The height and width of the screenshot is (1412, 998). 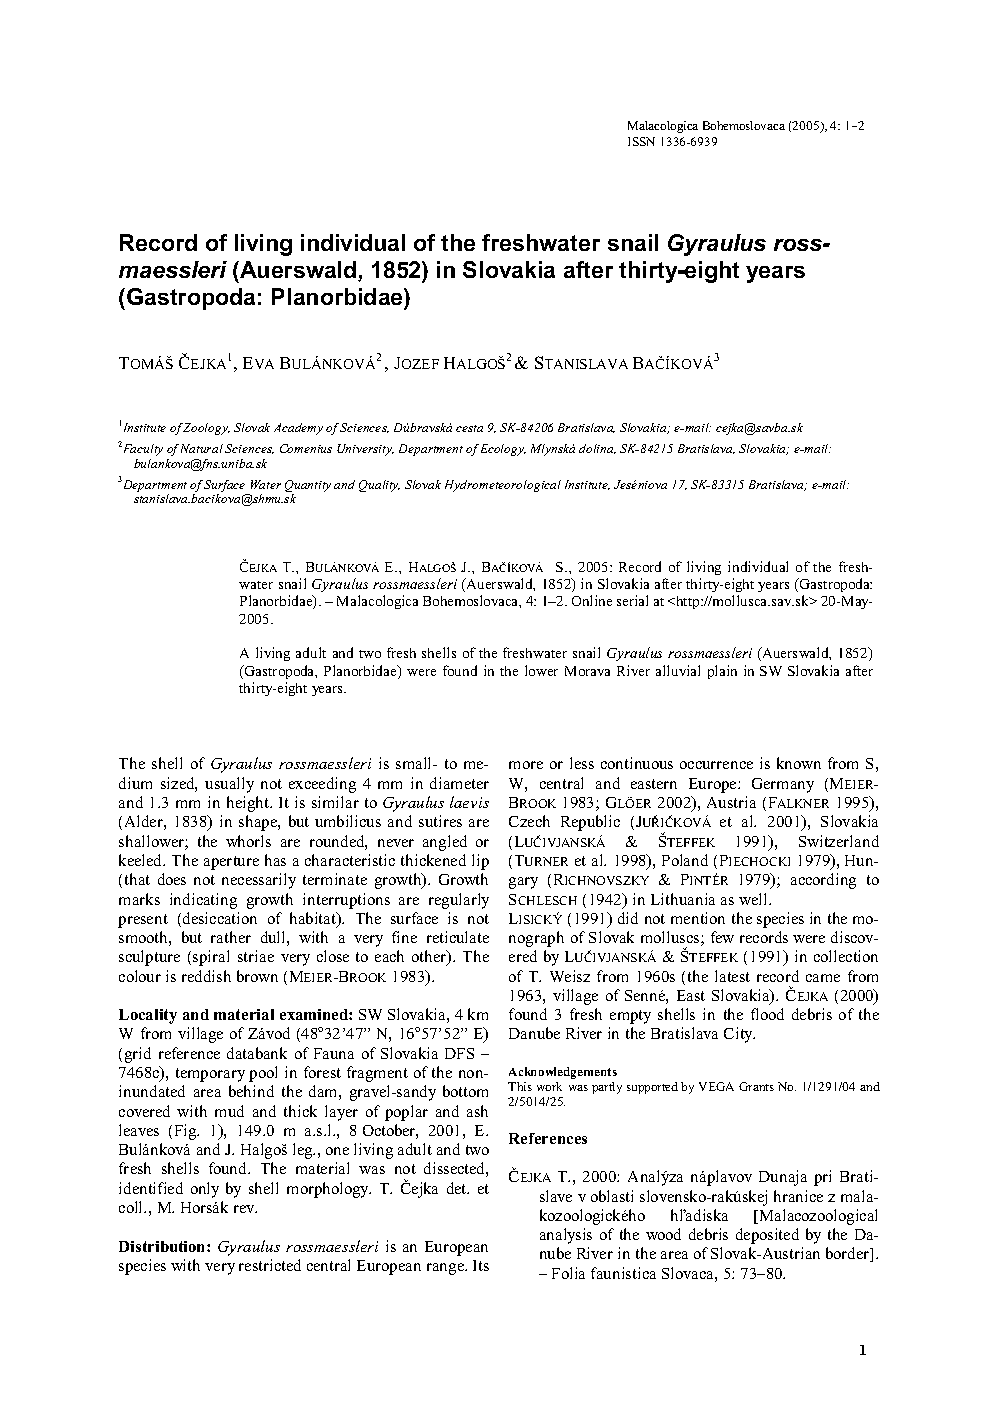 What do you see at coordinates (480, 862) in the screenshot?
I see `lip` at bounding box center [480, 862].
